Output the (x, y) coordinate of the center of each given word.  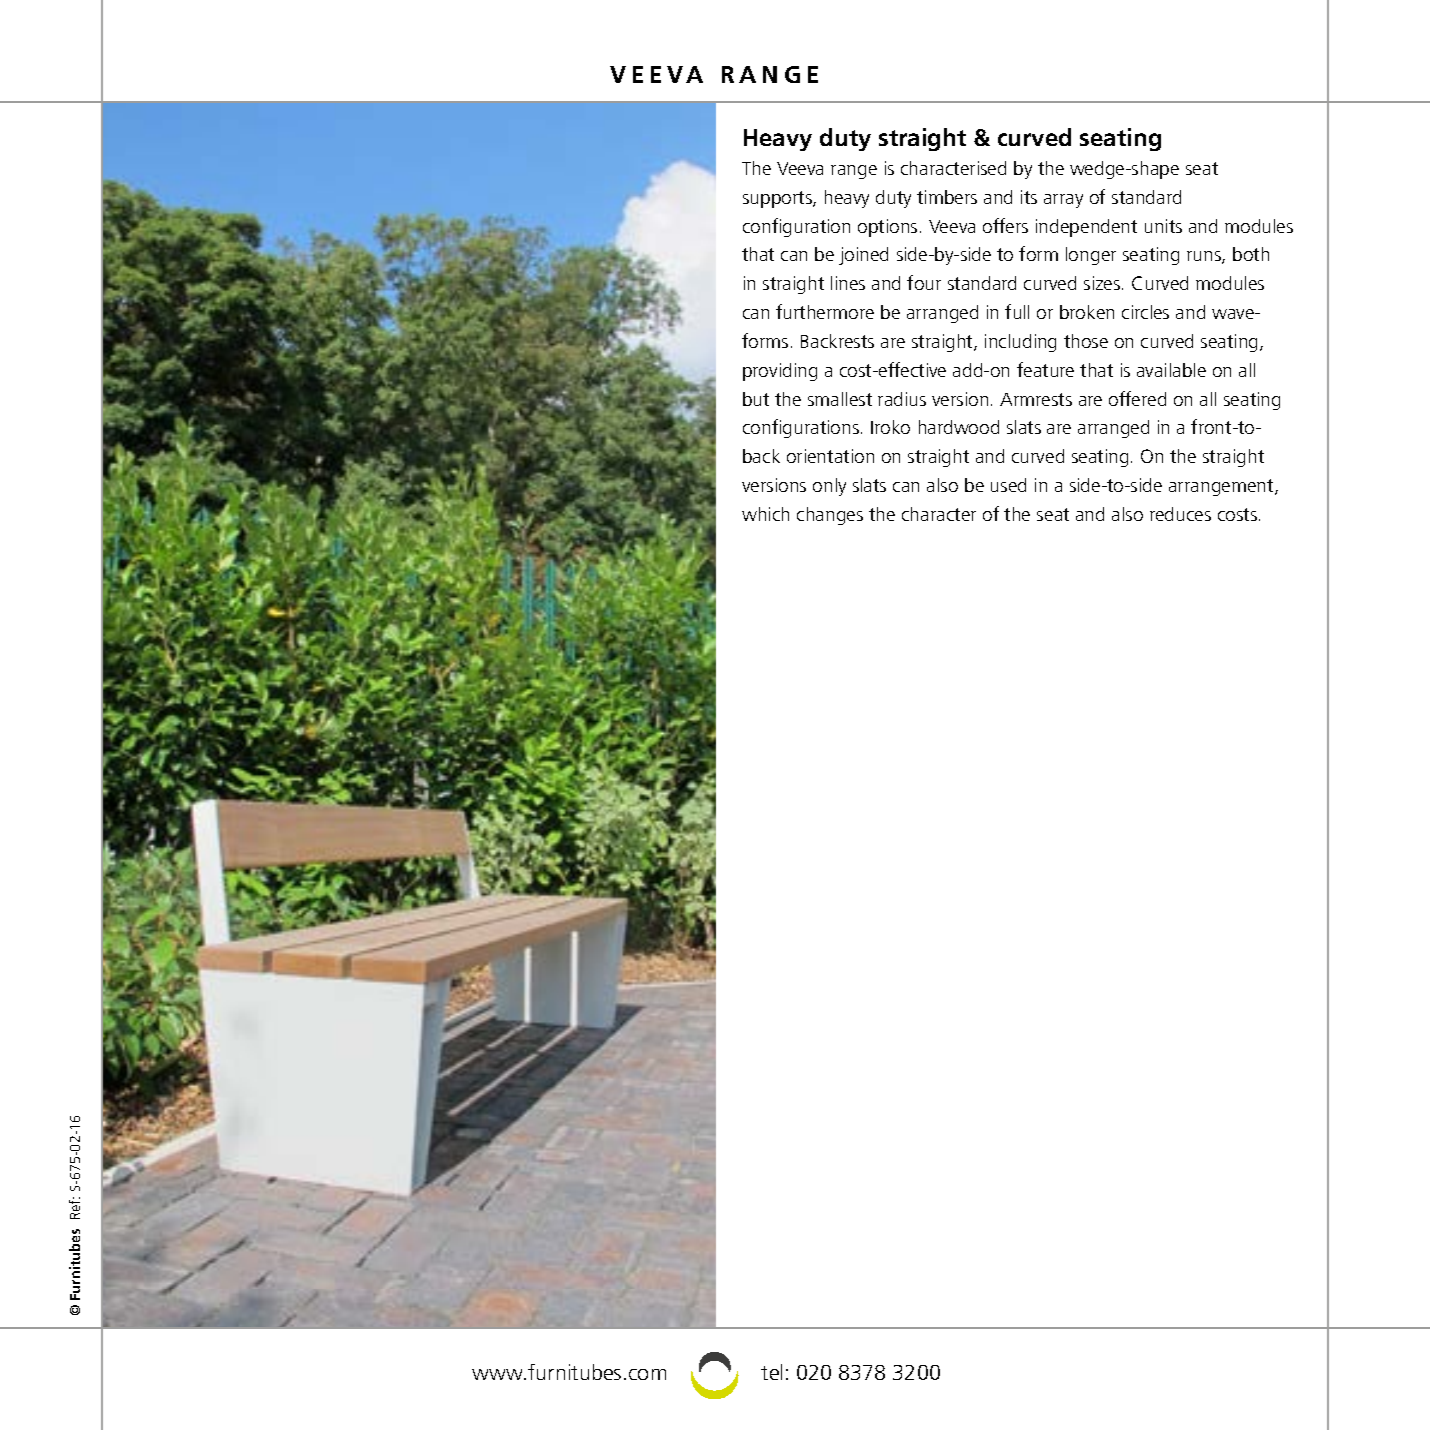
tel (771, 1372)
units (1163, 226)
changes (830, 516)
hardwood (959, 427)
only (829, 487)
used (1008, 485)
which (765, 514)
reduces (1180, 514)
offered (1137, 398)
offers (1005, 225)
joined (863, 256)
